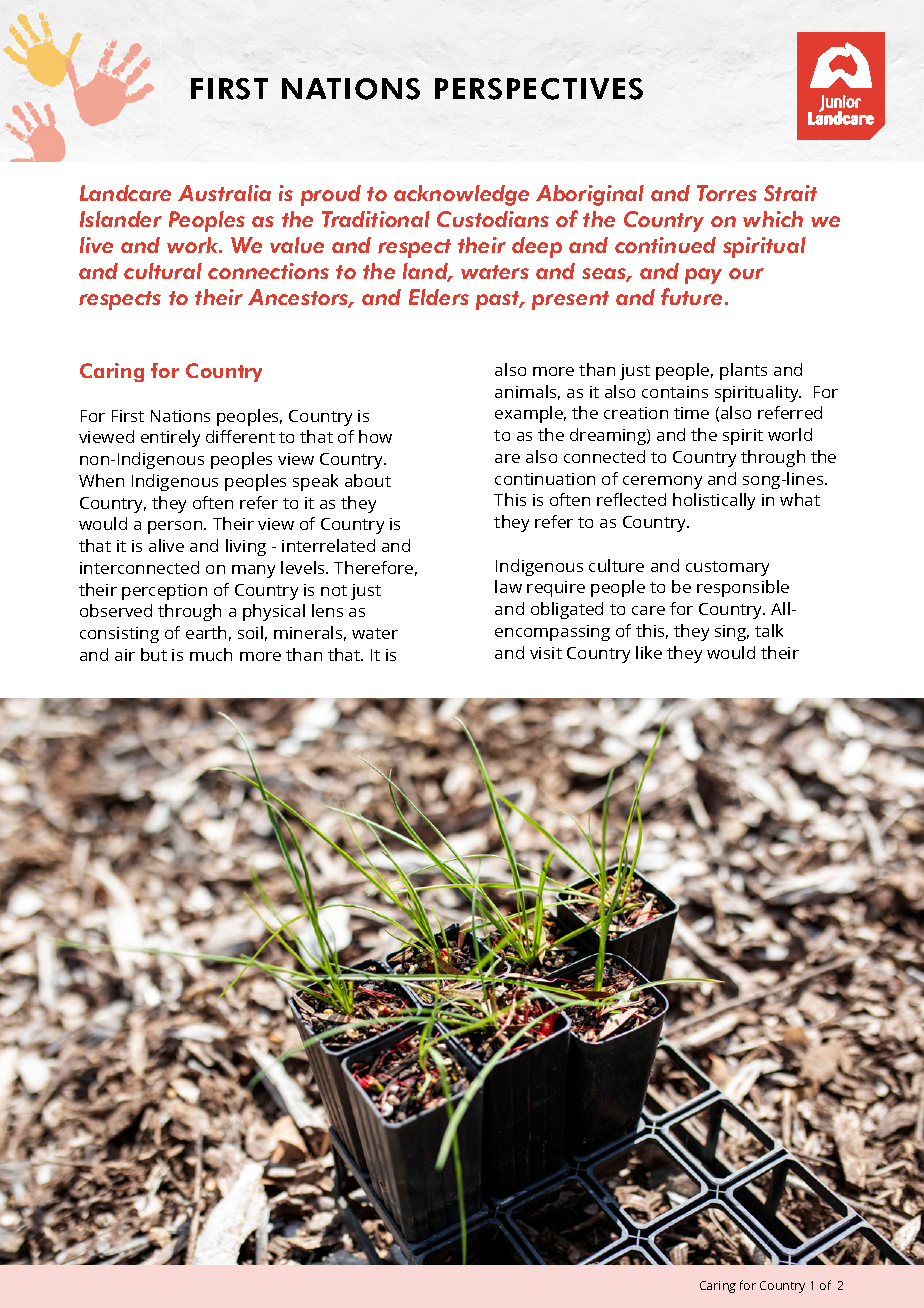 This screenshot has width=924, height=1308. What do you see at coordinates (206, 632) in the screenshot?
I see `earth` at bounding box center [206, 632].
